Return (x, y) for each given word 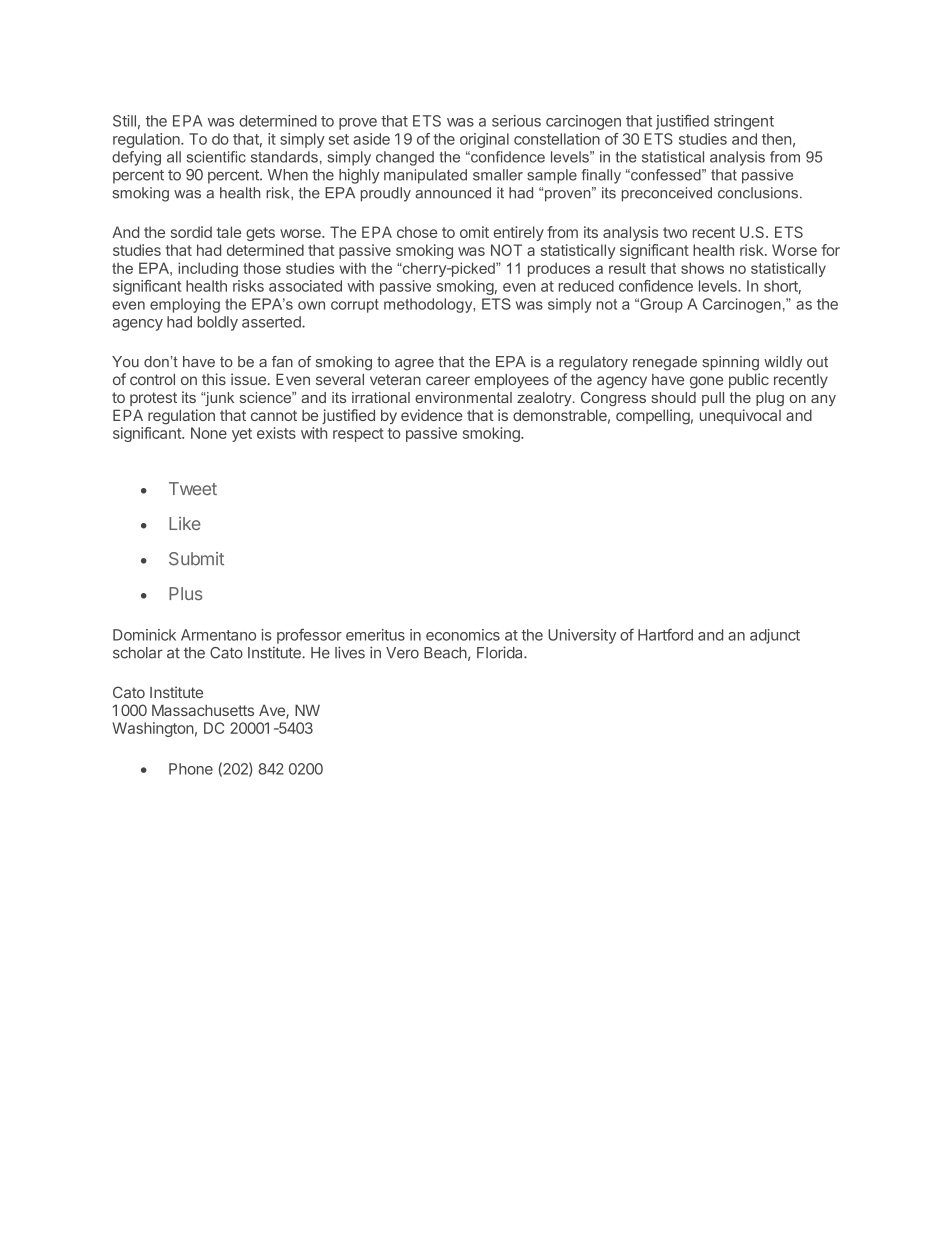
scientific (216, 157)
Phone (191, 769)
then (776, 139)
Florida (501, 652)
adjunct (775, 636)
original (484, 140)
